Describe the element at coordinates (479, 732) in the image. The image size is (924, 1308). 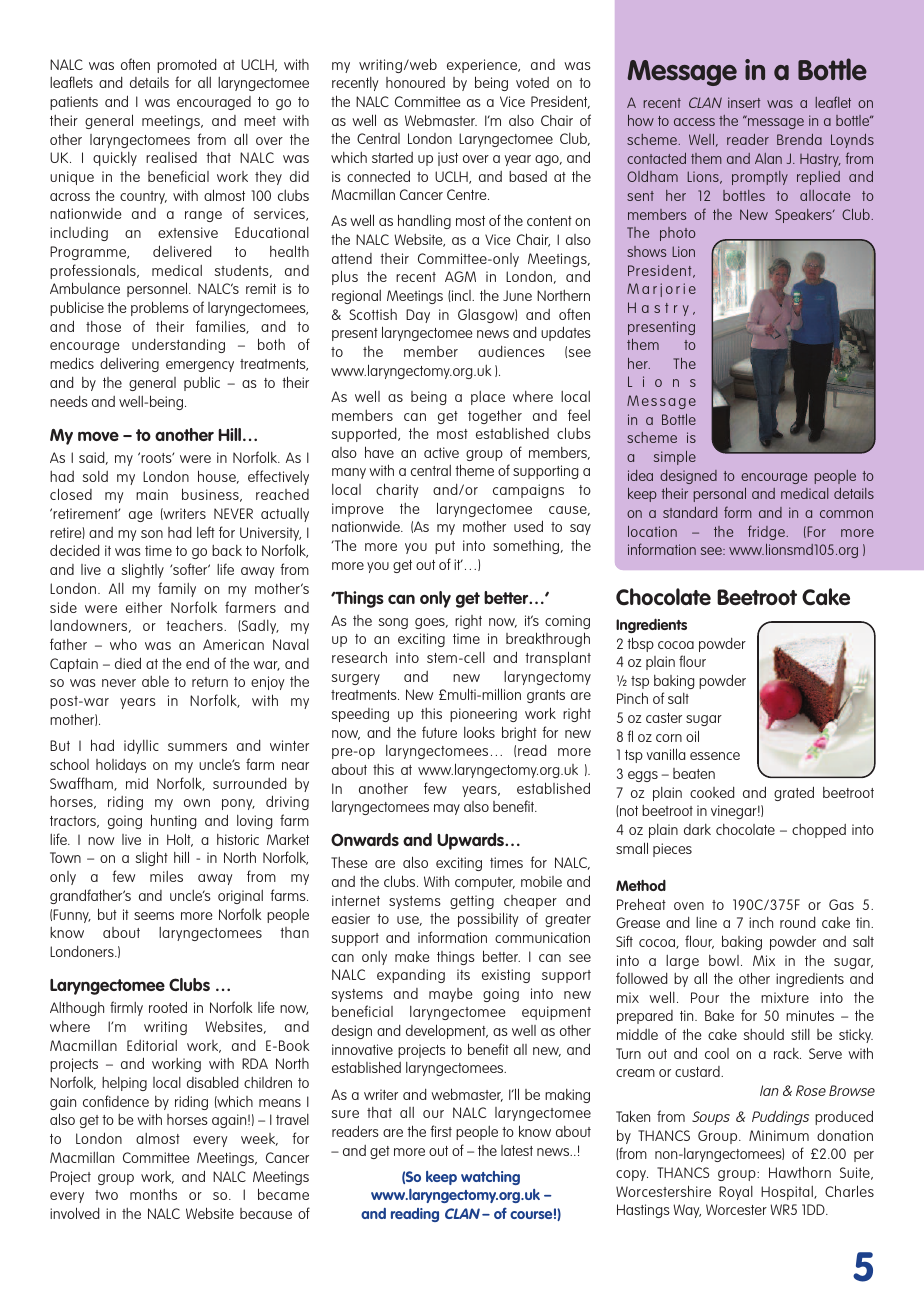
I see `looks` at that location.
